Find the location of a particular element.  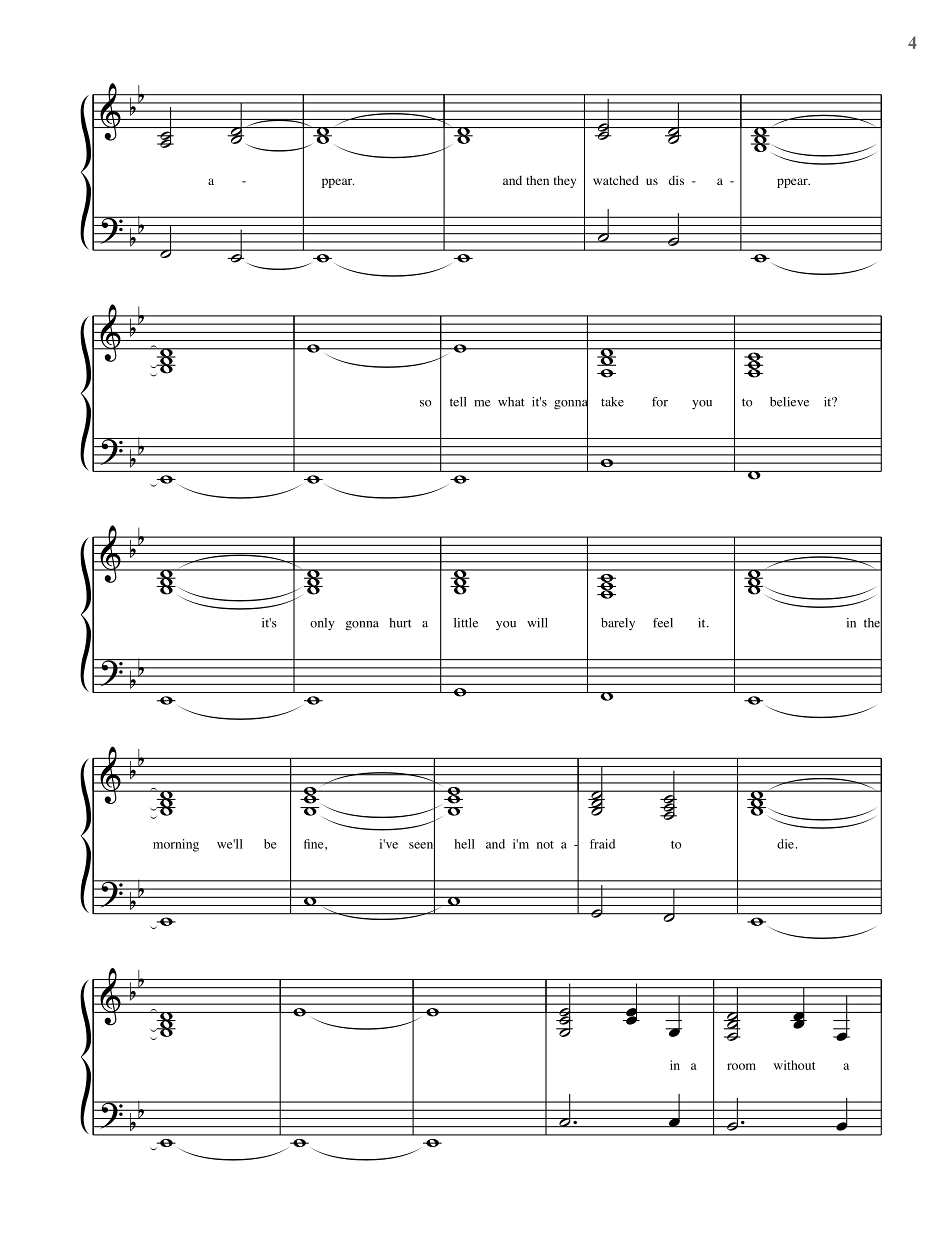

morning is located at coordinates (176, 845).
